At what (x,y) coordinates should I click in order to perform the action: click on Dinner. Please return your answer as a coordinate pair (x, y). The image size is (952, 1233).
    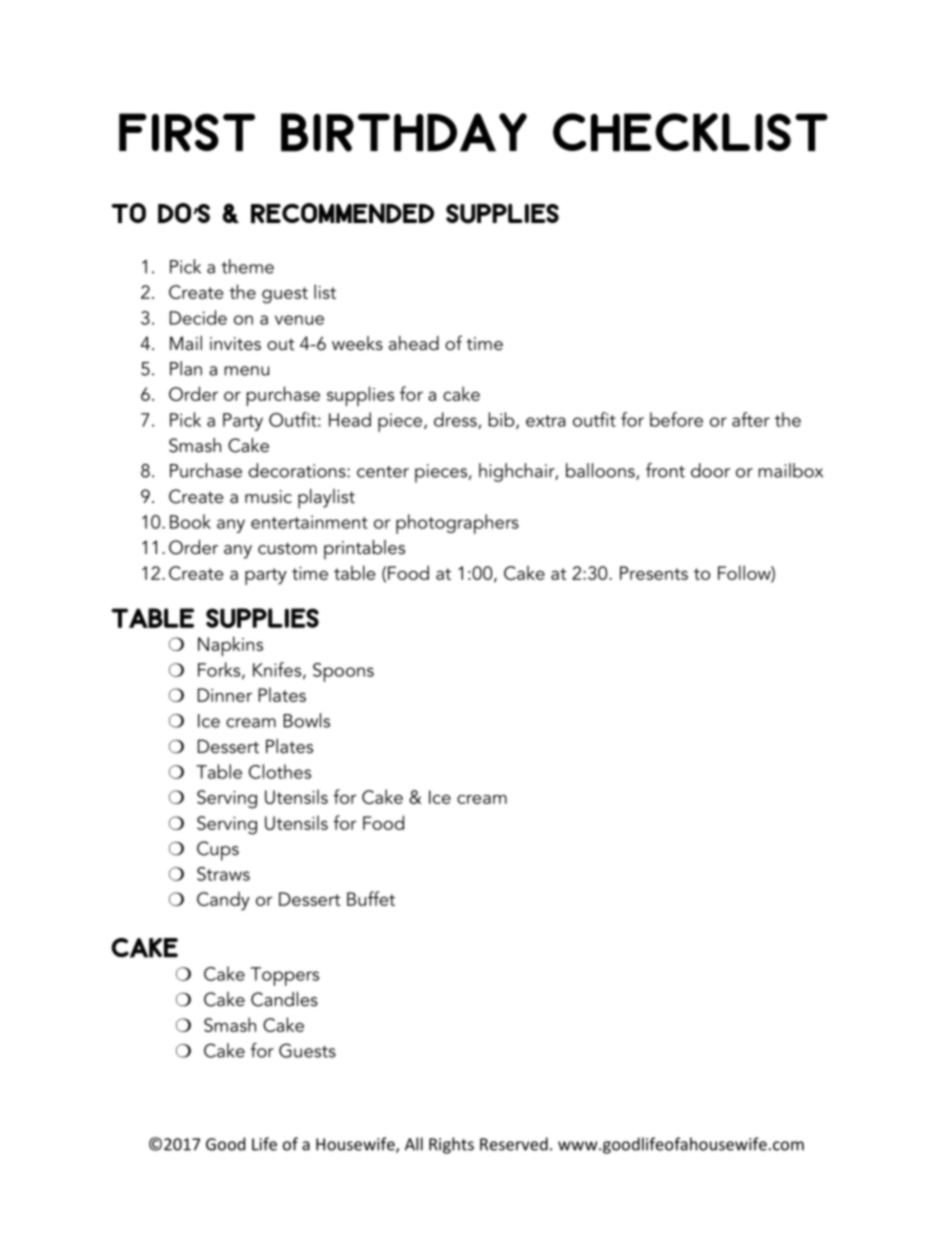
    Looking at the image, I should click on (225, 695).
